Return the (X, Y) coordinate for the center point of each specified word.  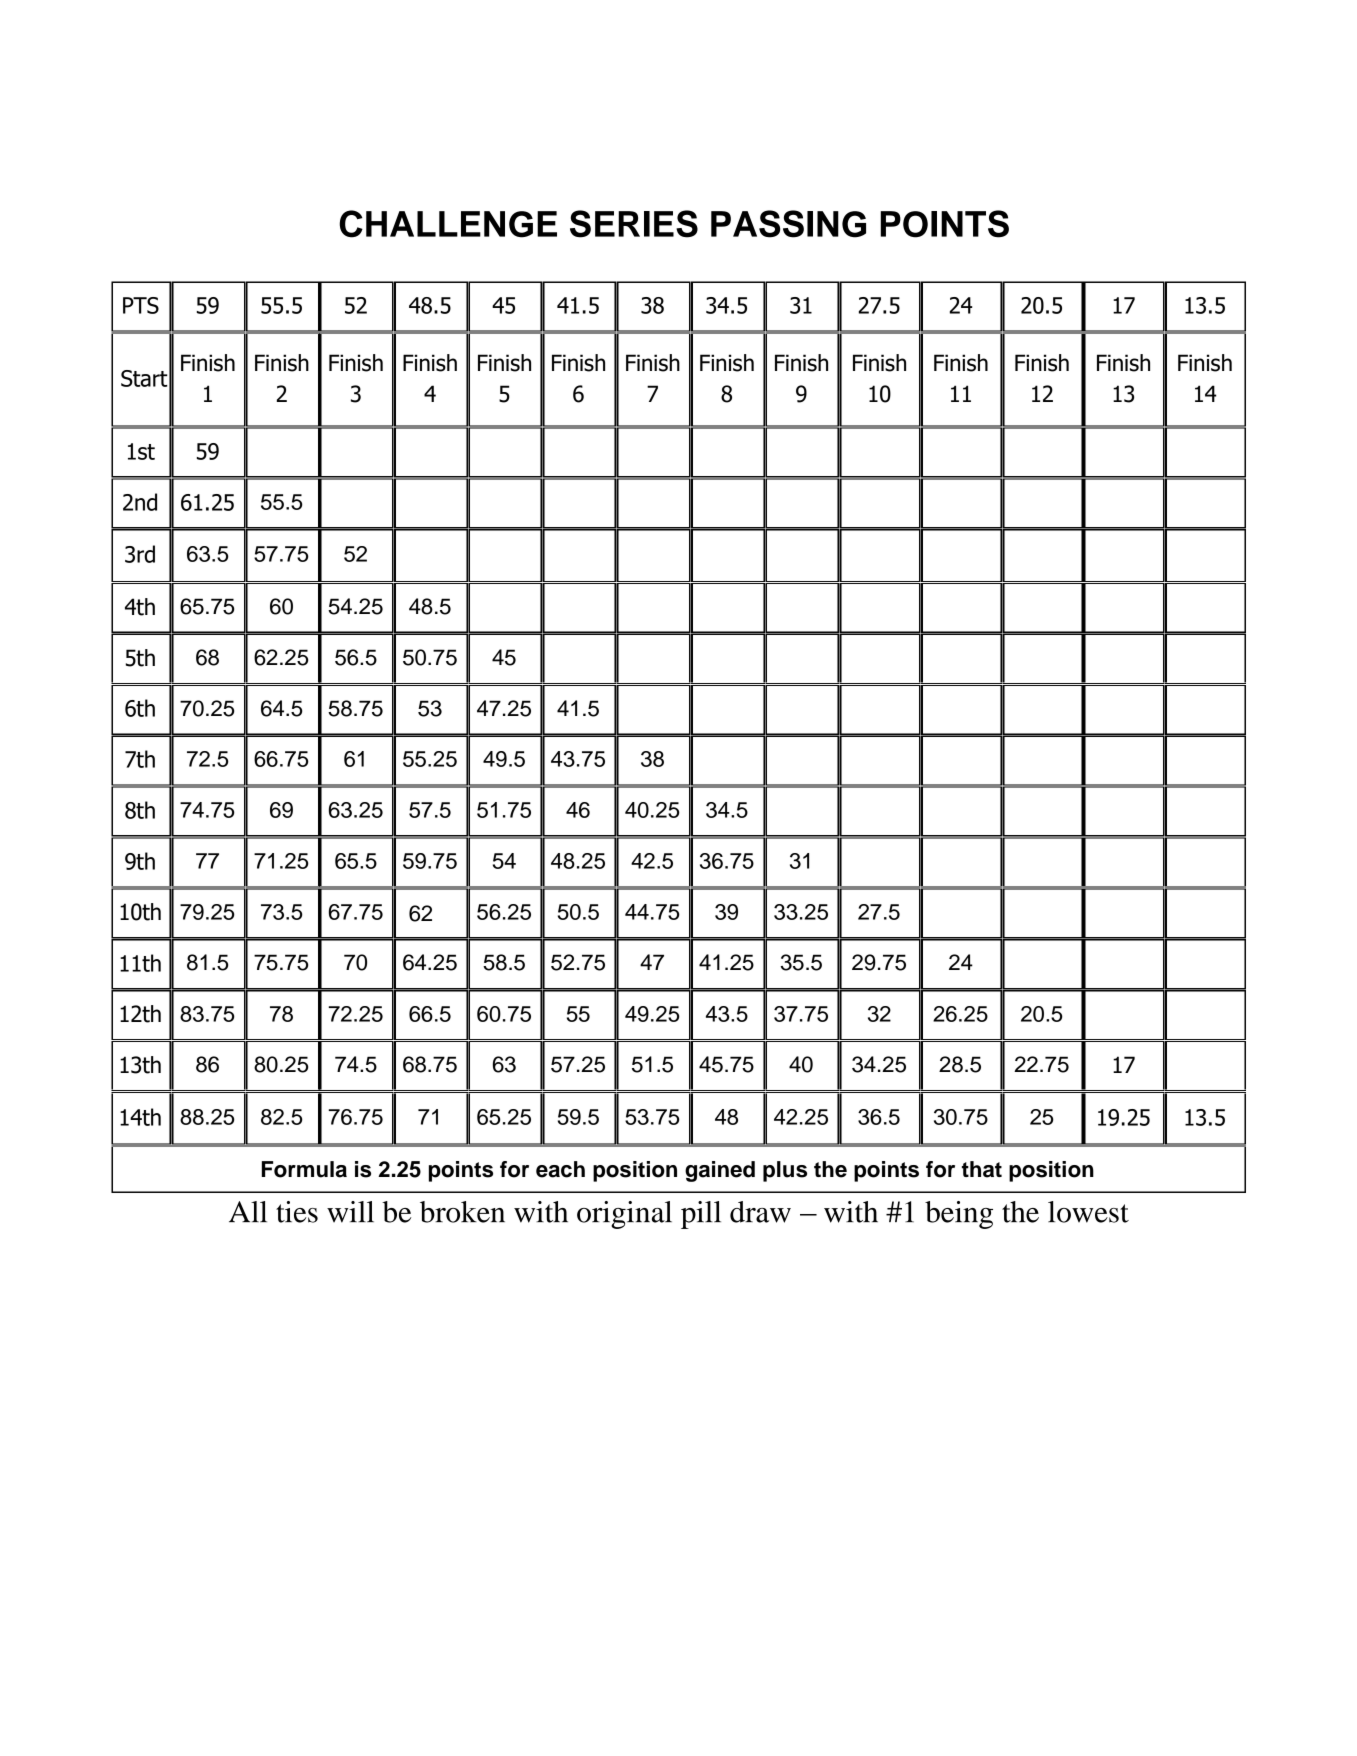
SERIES (634, 224)
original (624, 1215)
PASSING (788, 224)
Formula (304, 1169)
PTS (141, 305)
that (982, 1169)
